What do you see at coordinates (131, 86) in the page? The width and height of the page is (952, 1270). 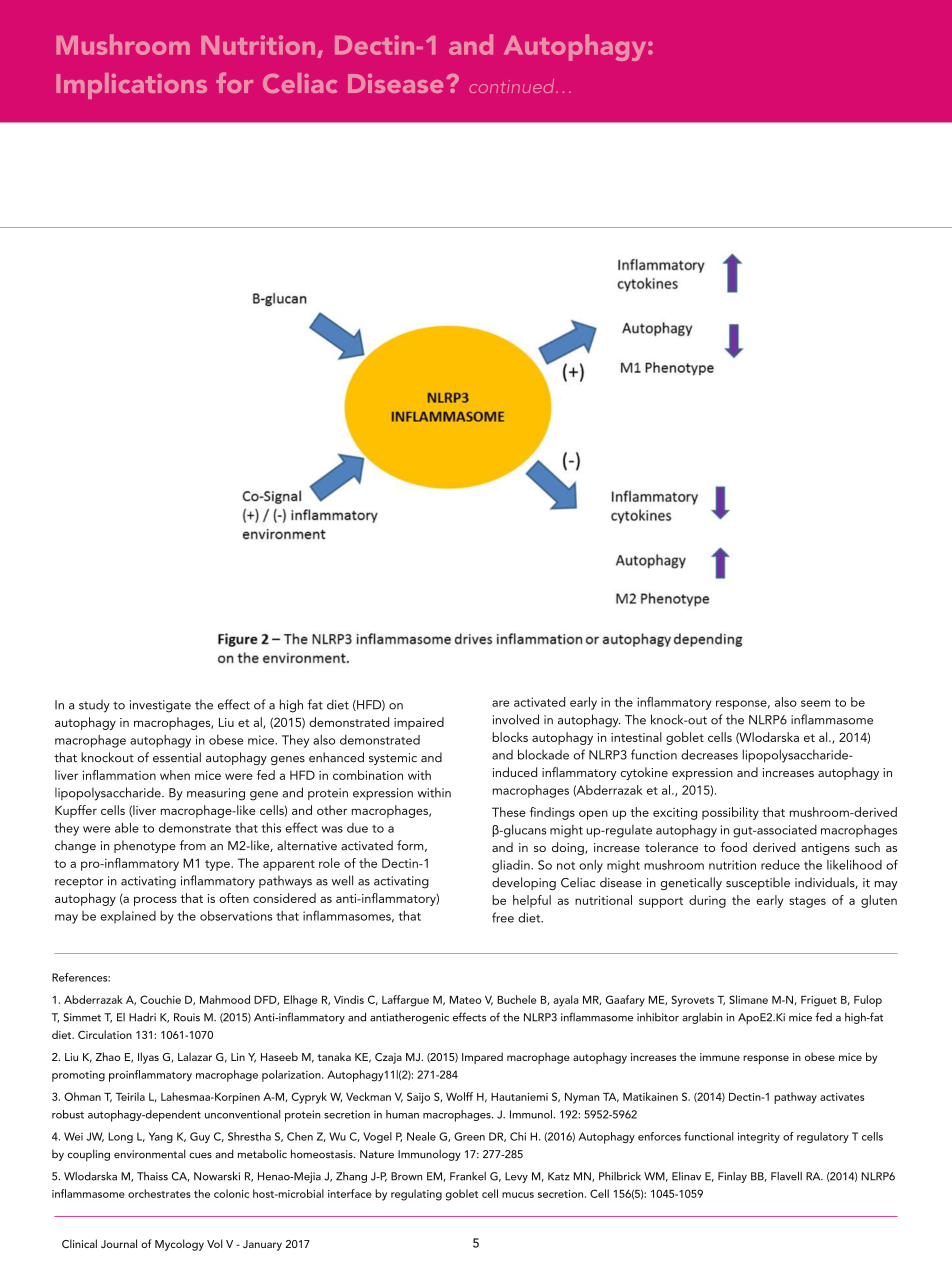 I see `Implications` at bounding box center [131, 86].
